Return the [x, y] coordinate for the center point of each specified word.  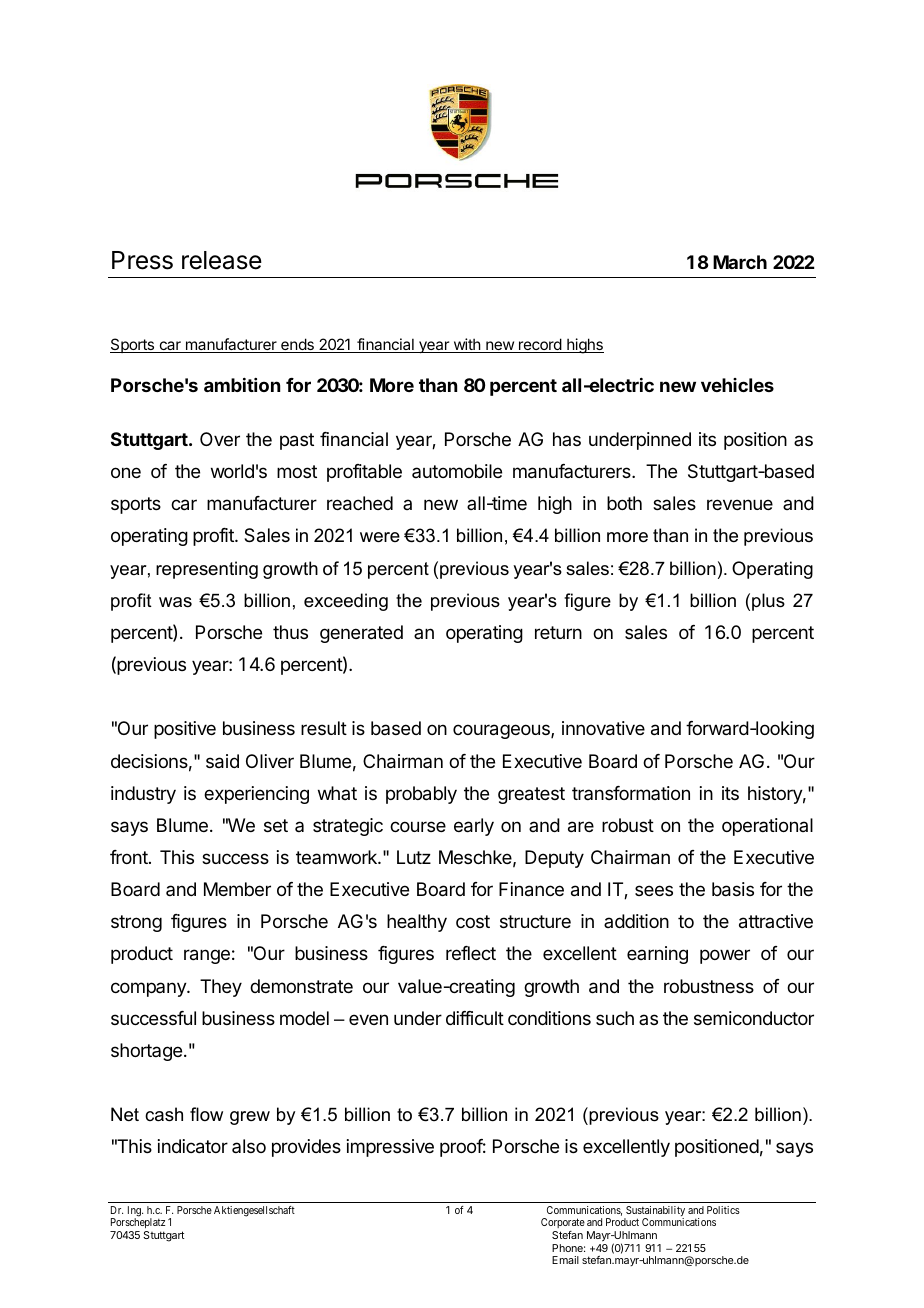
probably [421, 795]
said [222, 761]
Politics [723, 1210]
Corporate [563, 1223]
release [222, 260]
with [466, 345]
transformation [631, 793]
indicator [193, 1146]
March [740, 262]
